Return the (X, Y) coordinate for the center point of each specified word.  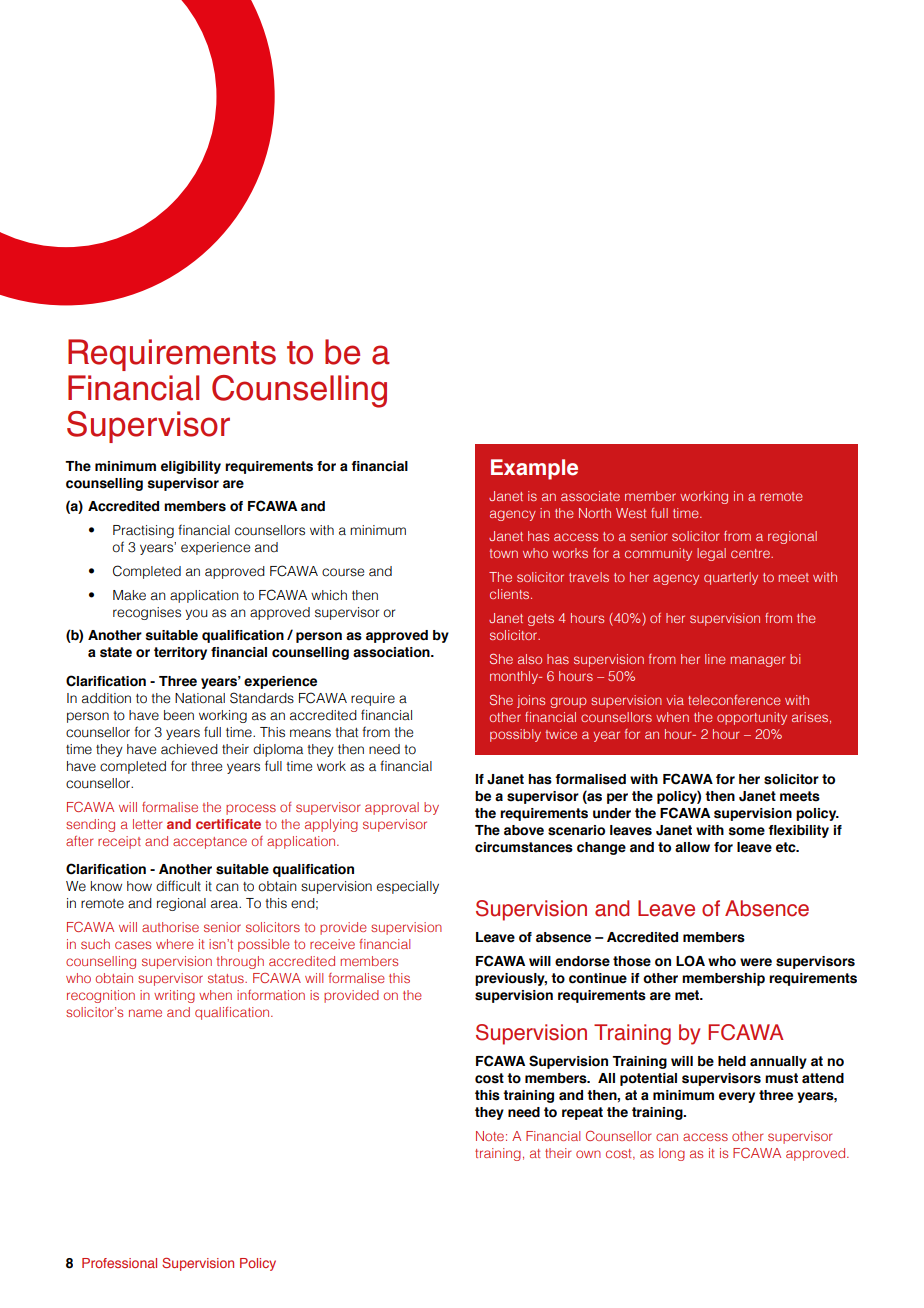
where (175, 944)
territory (180, 653)
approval (392, 808)
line (715, 659)
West (631, 513)
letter (147, 824)
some (747, 831)
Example (534, 469)
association (392, 652)
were (756, 962)
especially (408, 887)
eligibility (191, 467)
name (145, 1013)
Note (491, 1136)
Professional (119, 1263)
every (737, 1097)
